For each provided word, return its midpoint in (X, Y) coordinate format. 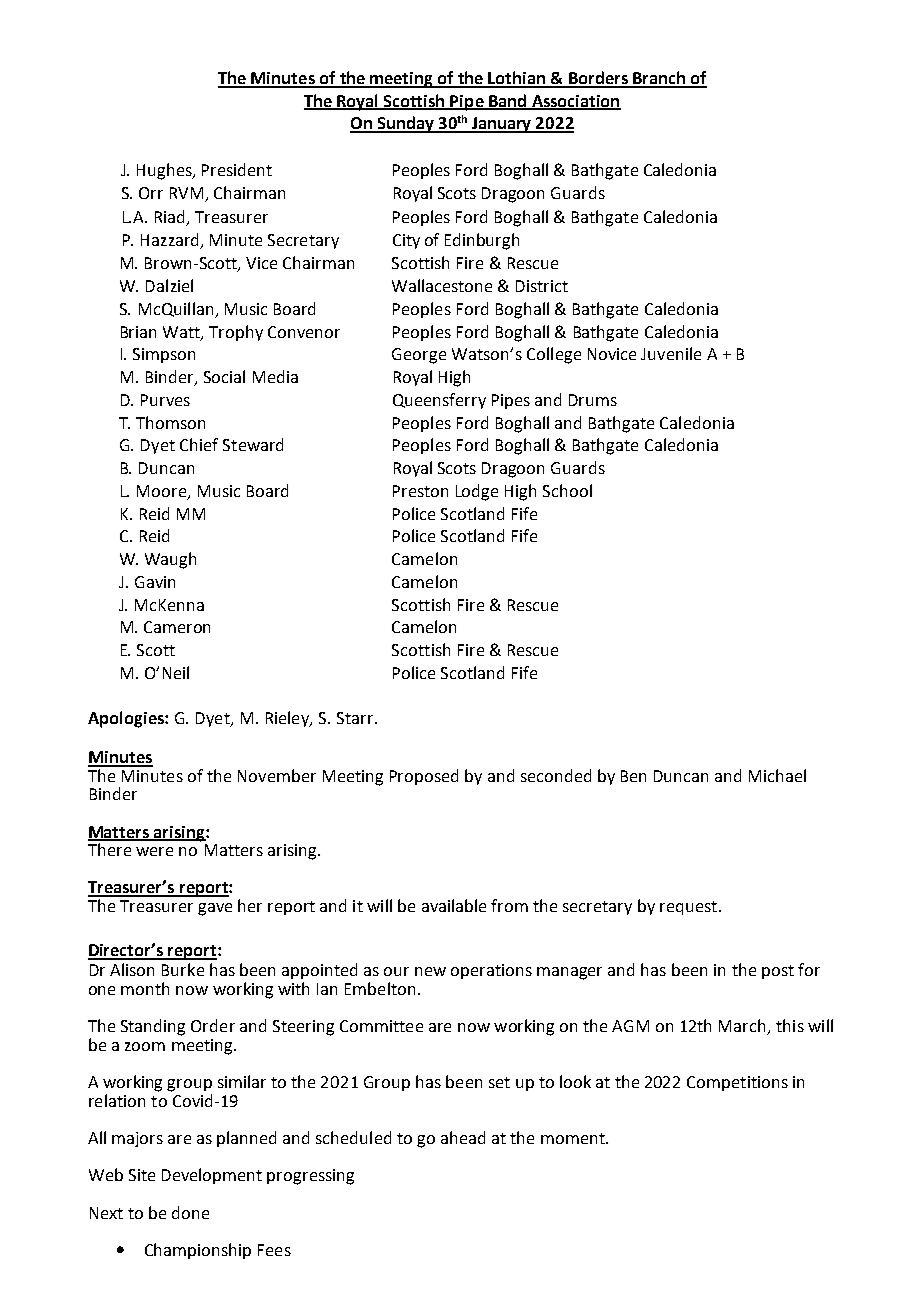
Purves (165, 400)
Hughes (165, 171)
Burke (183, 969)
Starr (356, 718)
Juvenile (671, 353)
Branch (659, 79)
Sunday (405, 124)
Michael (777, 775)
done (190, 1212)
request (688, 908)
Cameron (177, 627)
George (419, 356)
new (430, 971)
